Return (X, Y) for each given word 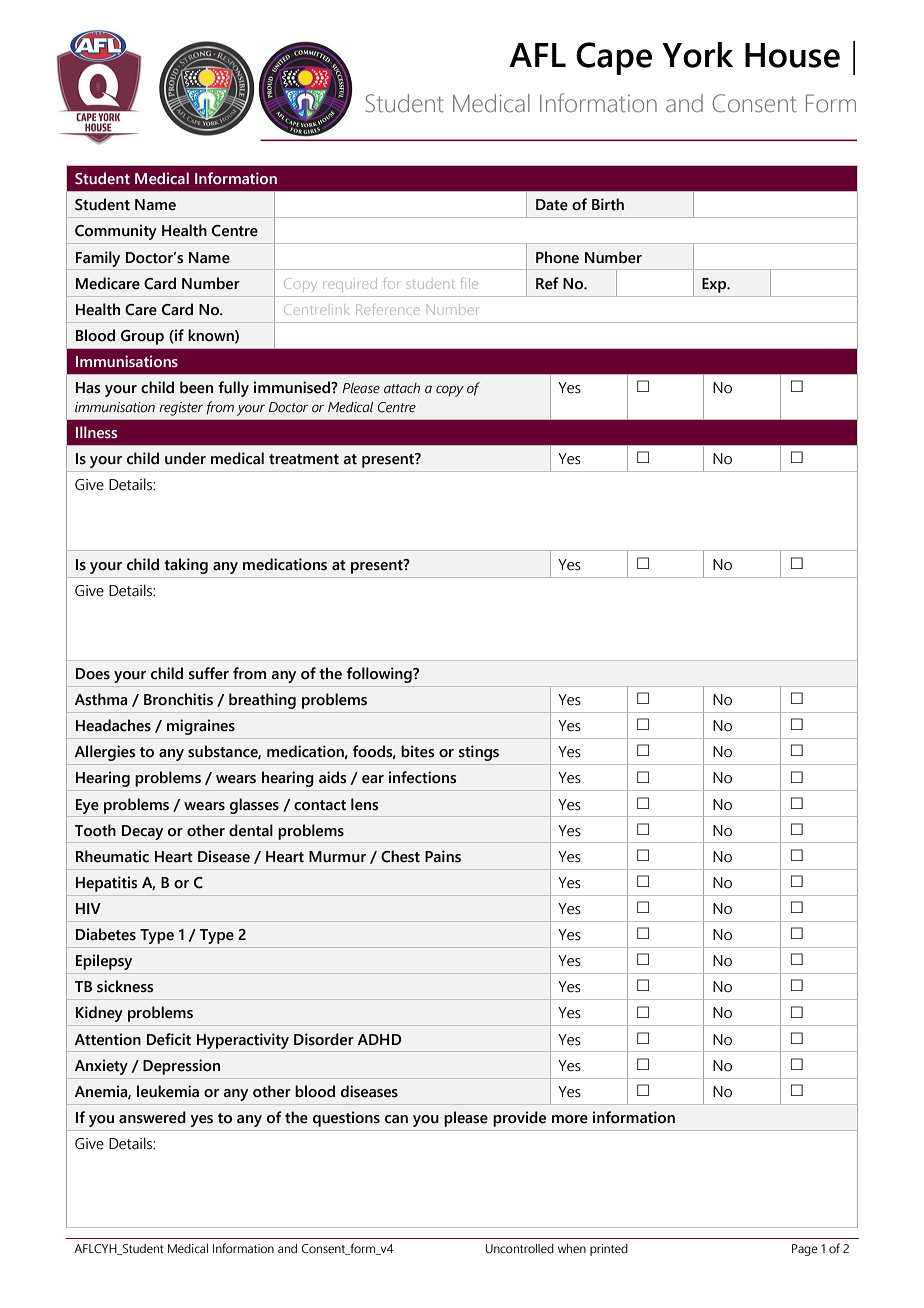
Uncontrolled (520, 1248)
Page (805, 1250)
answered (152, 1117)
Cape (614, 58)
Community (116, 232)
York (697, 55)
